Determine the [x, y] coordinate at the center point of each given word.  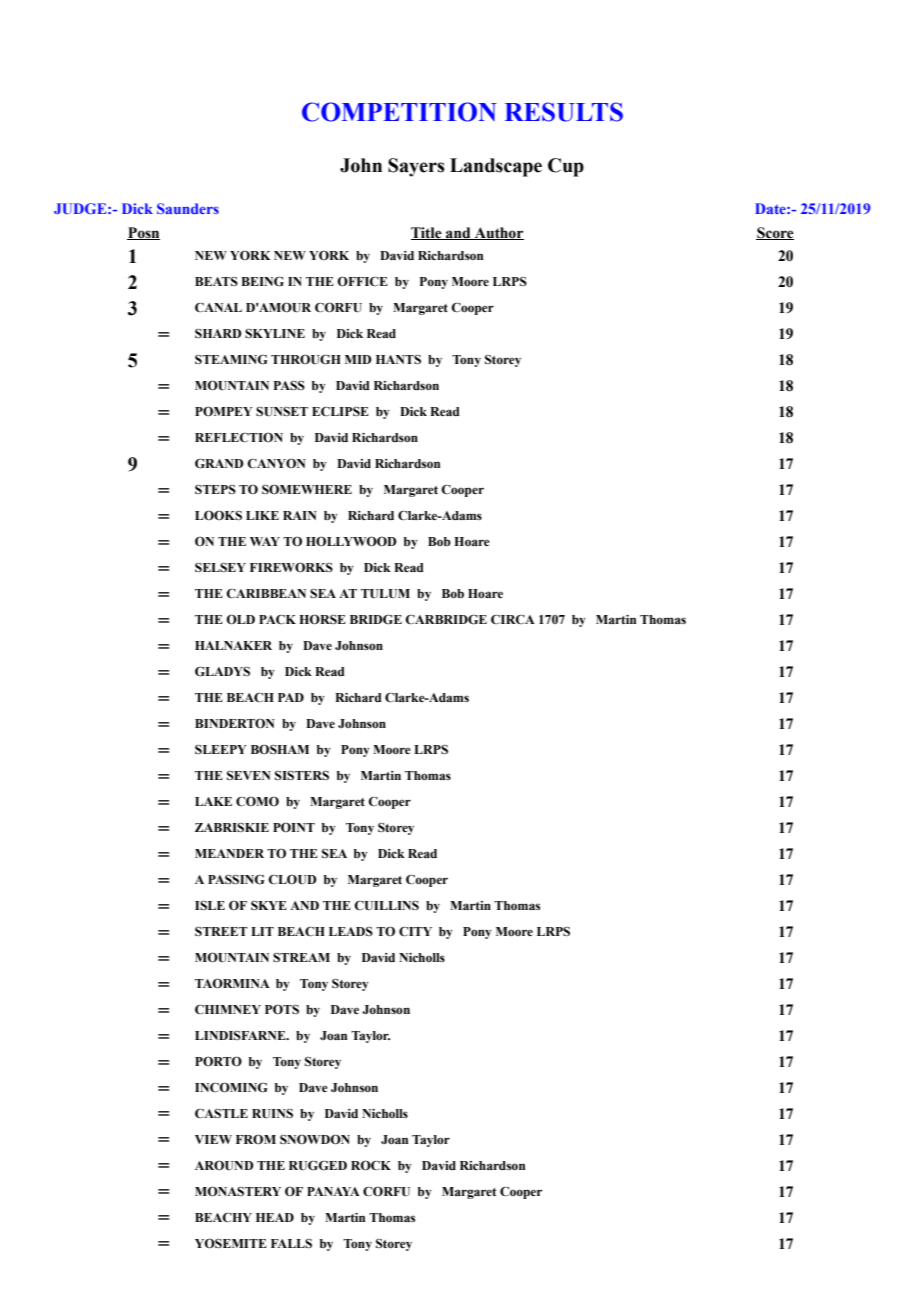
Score [775, 233]
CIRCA [513, 619]
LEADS [351, 931]
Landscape [496, 167]
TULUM [385, 594]
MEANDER [229, 853]
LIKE [262, 515]
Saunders [188, 208]
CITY [415, 931]
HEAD [275, 1217]
